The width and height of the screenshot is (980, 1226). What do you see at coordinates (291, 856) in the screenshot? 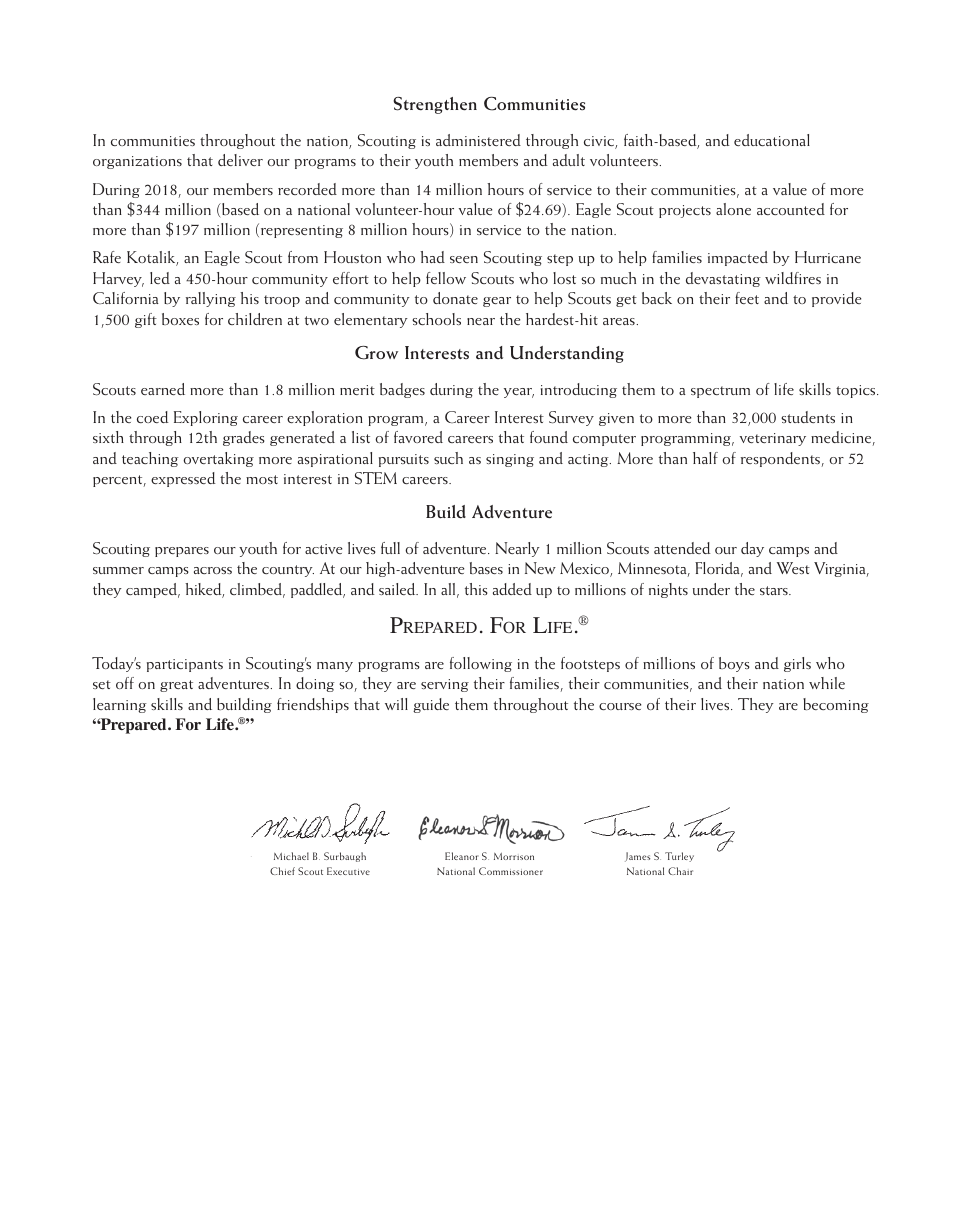
I see `Michael` at bounding box center [291, 856].
